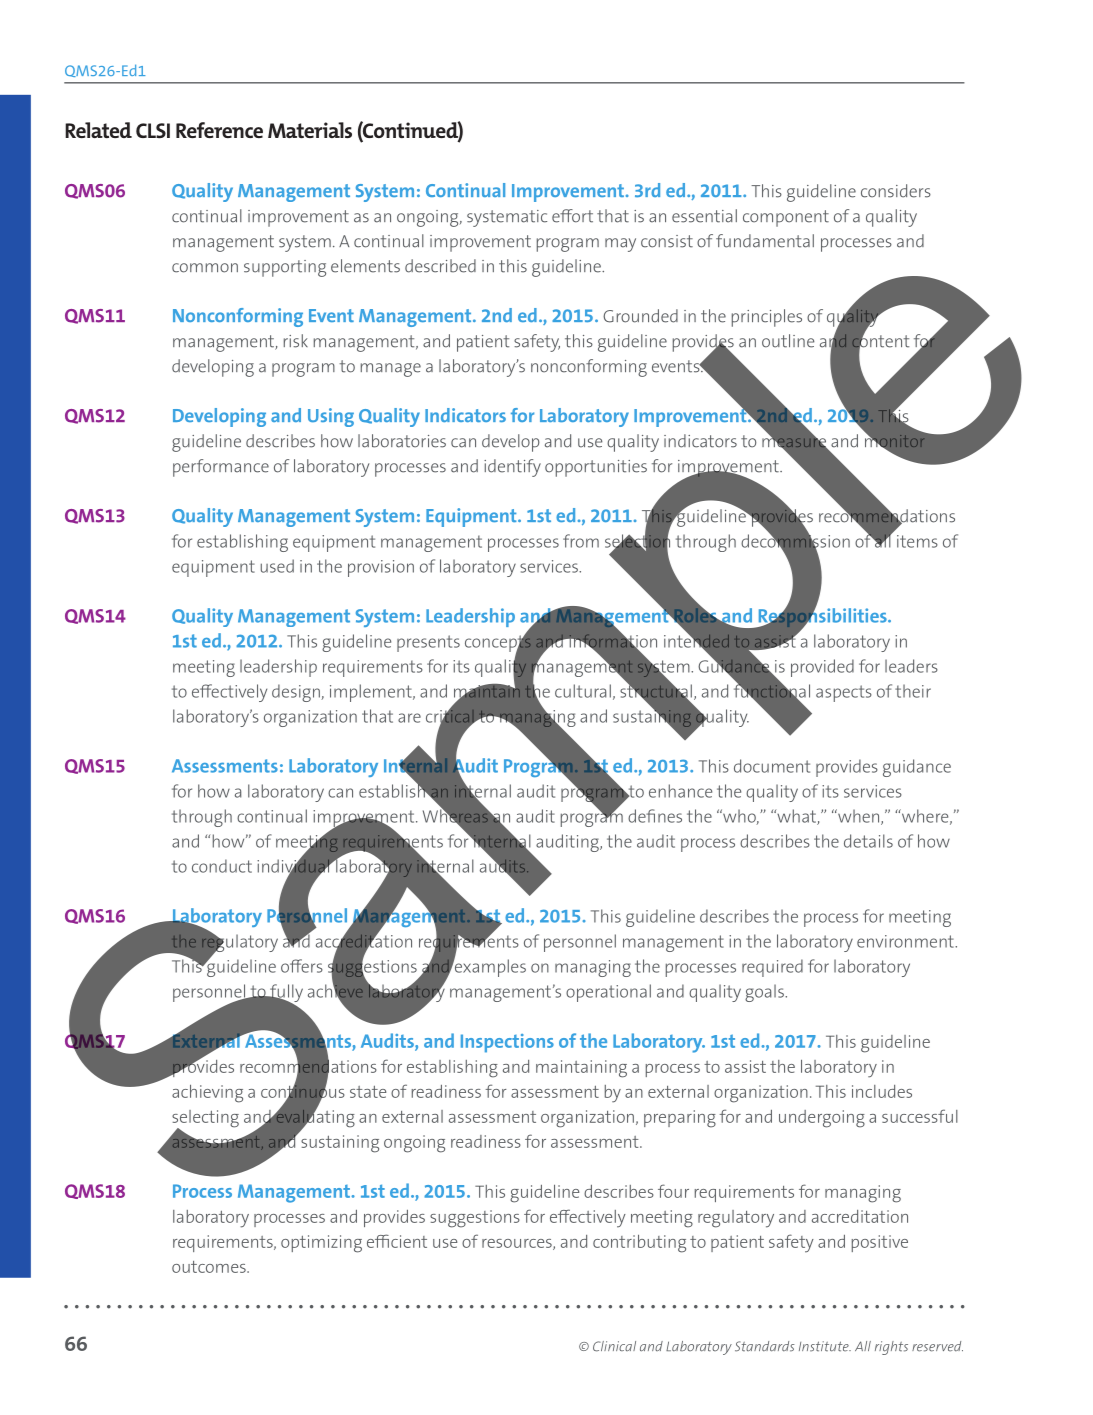  Describe the element at coordinates (917, 541) in the screenshot. I see `items` at that location.
